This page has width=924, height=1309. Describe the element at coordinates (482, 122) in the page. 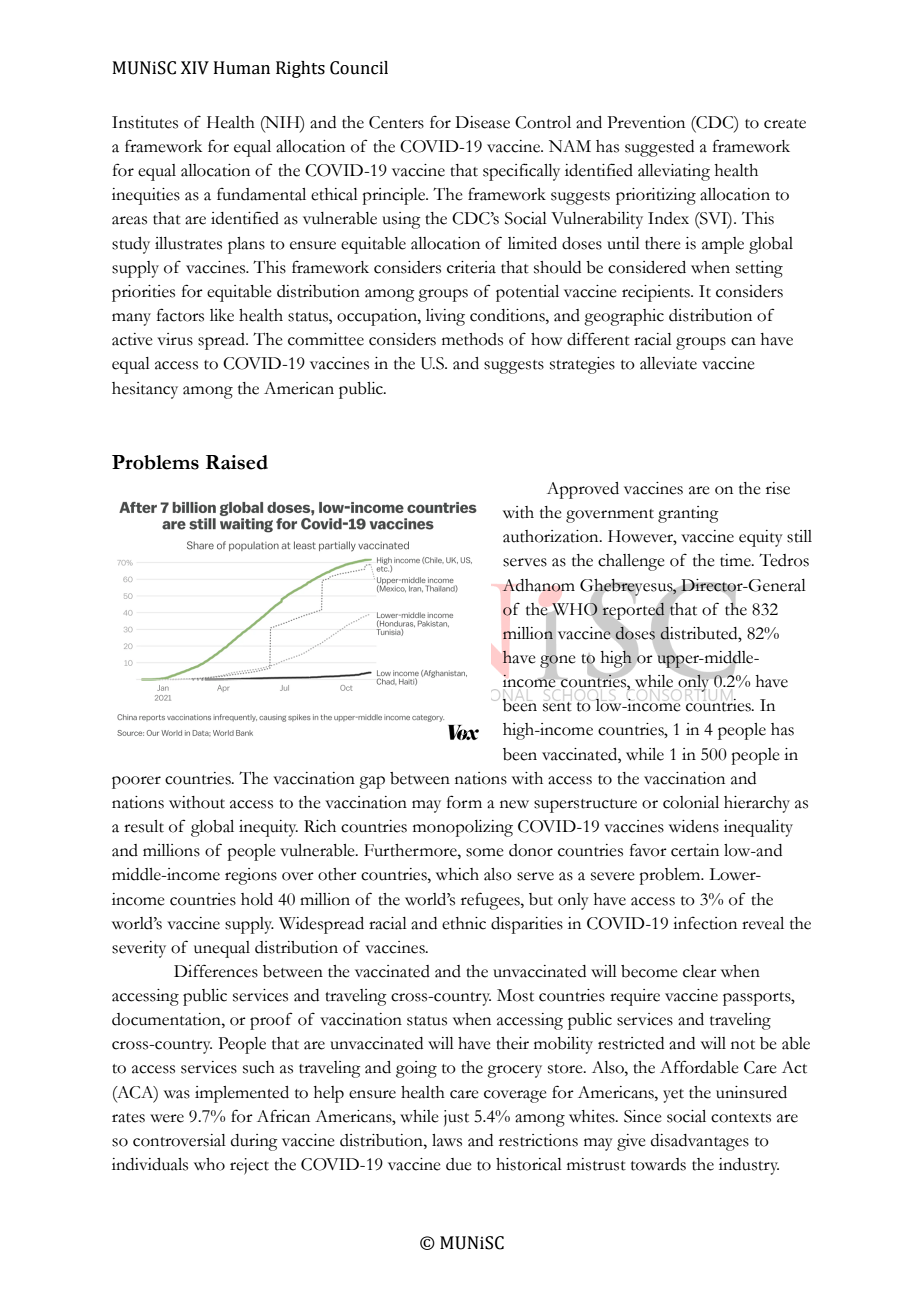

I see `Disease` at that location.
